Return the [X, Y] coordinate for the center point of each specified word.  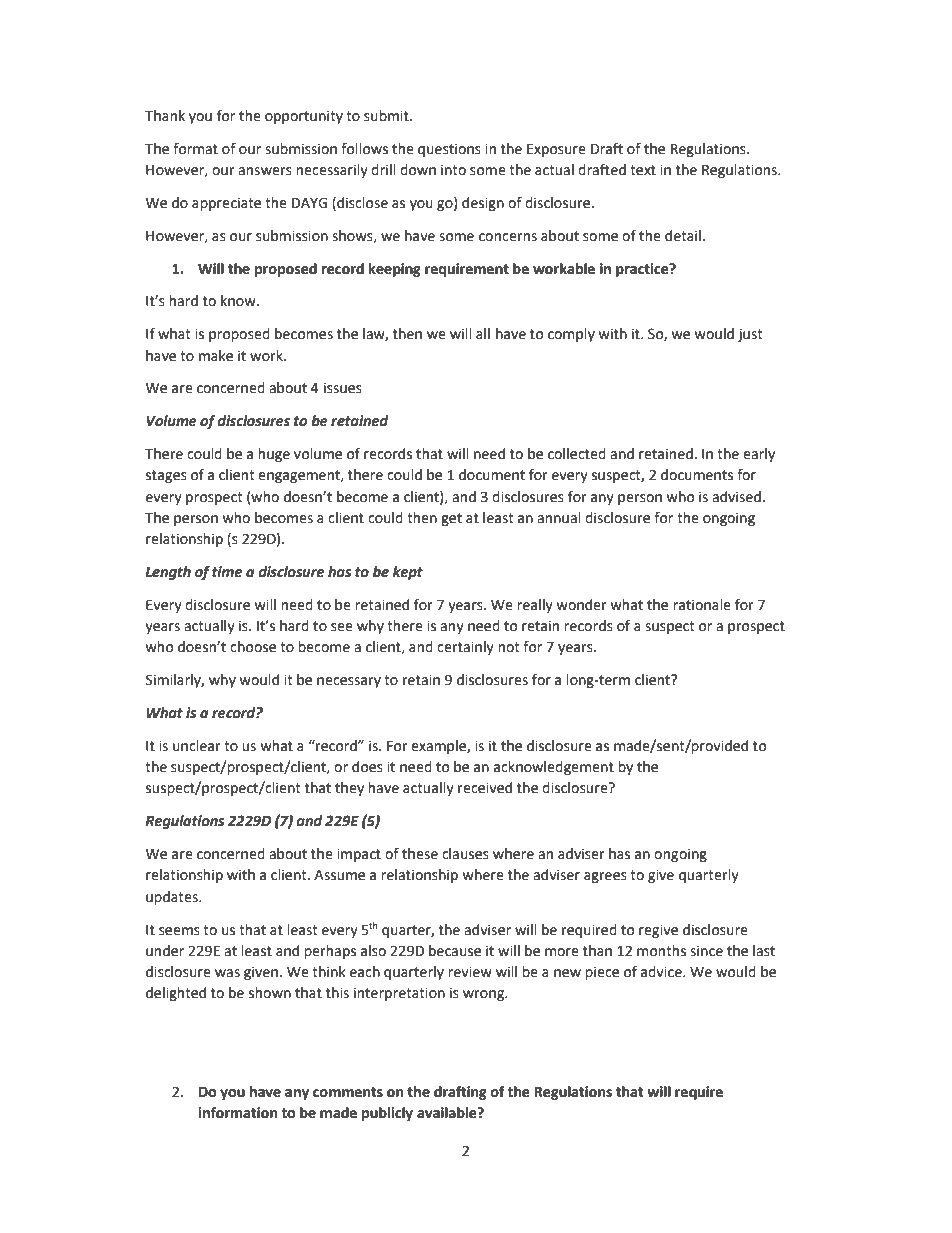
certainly [465, 648]
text [643, 170]
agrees [605, 877]
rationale [702, 605]
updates [173, 898]
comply [571, 335]
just [750, 335]
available [448, 1113]
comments [348, 1092]
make [216, 356]
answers [265, 171]
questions [449, 150]
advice [662, 972]
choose [253, 647]
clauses [465, 854]
